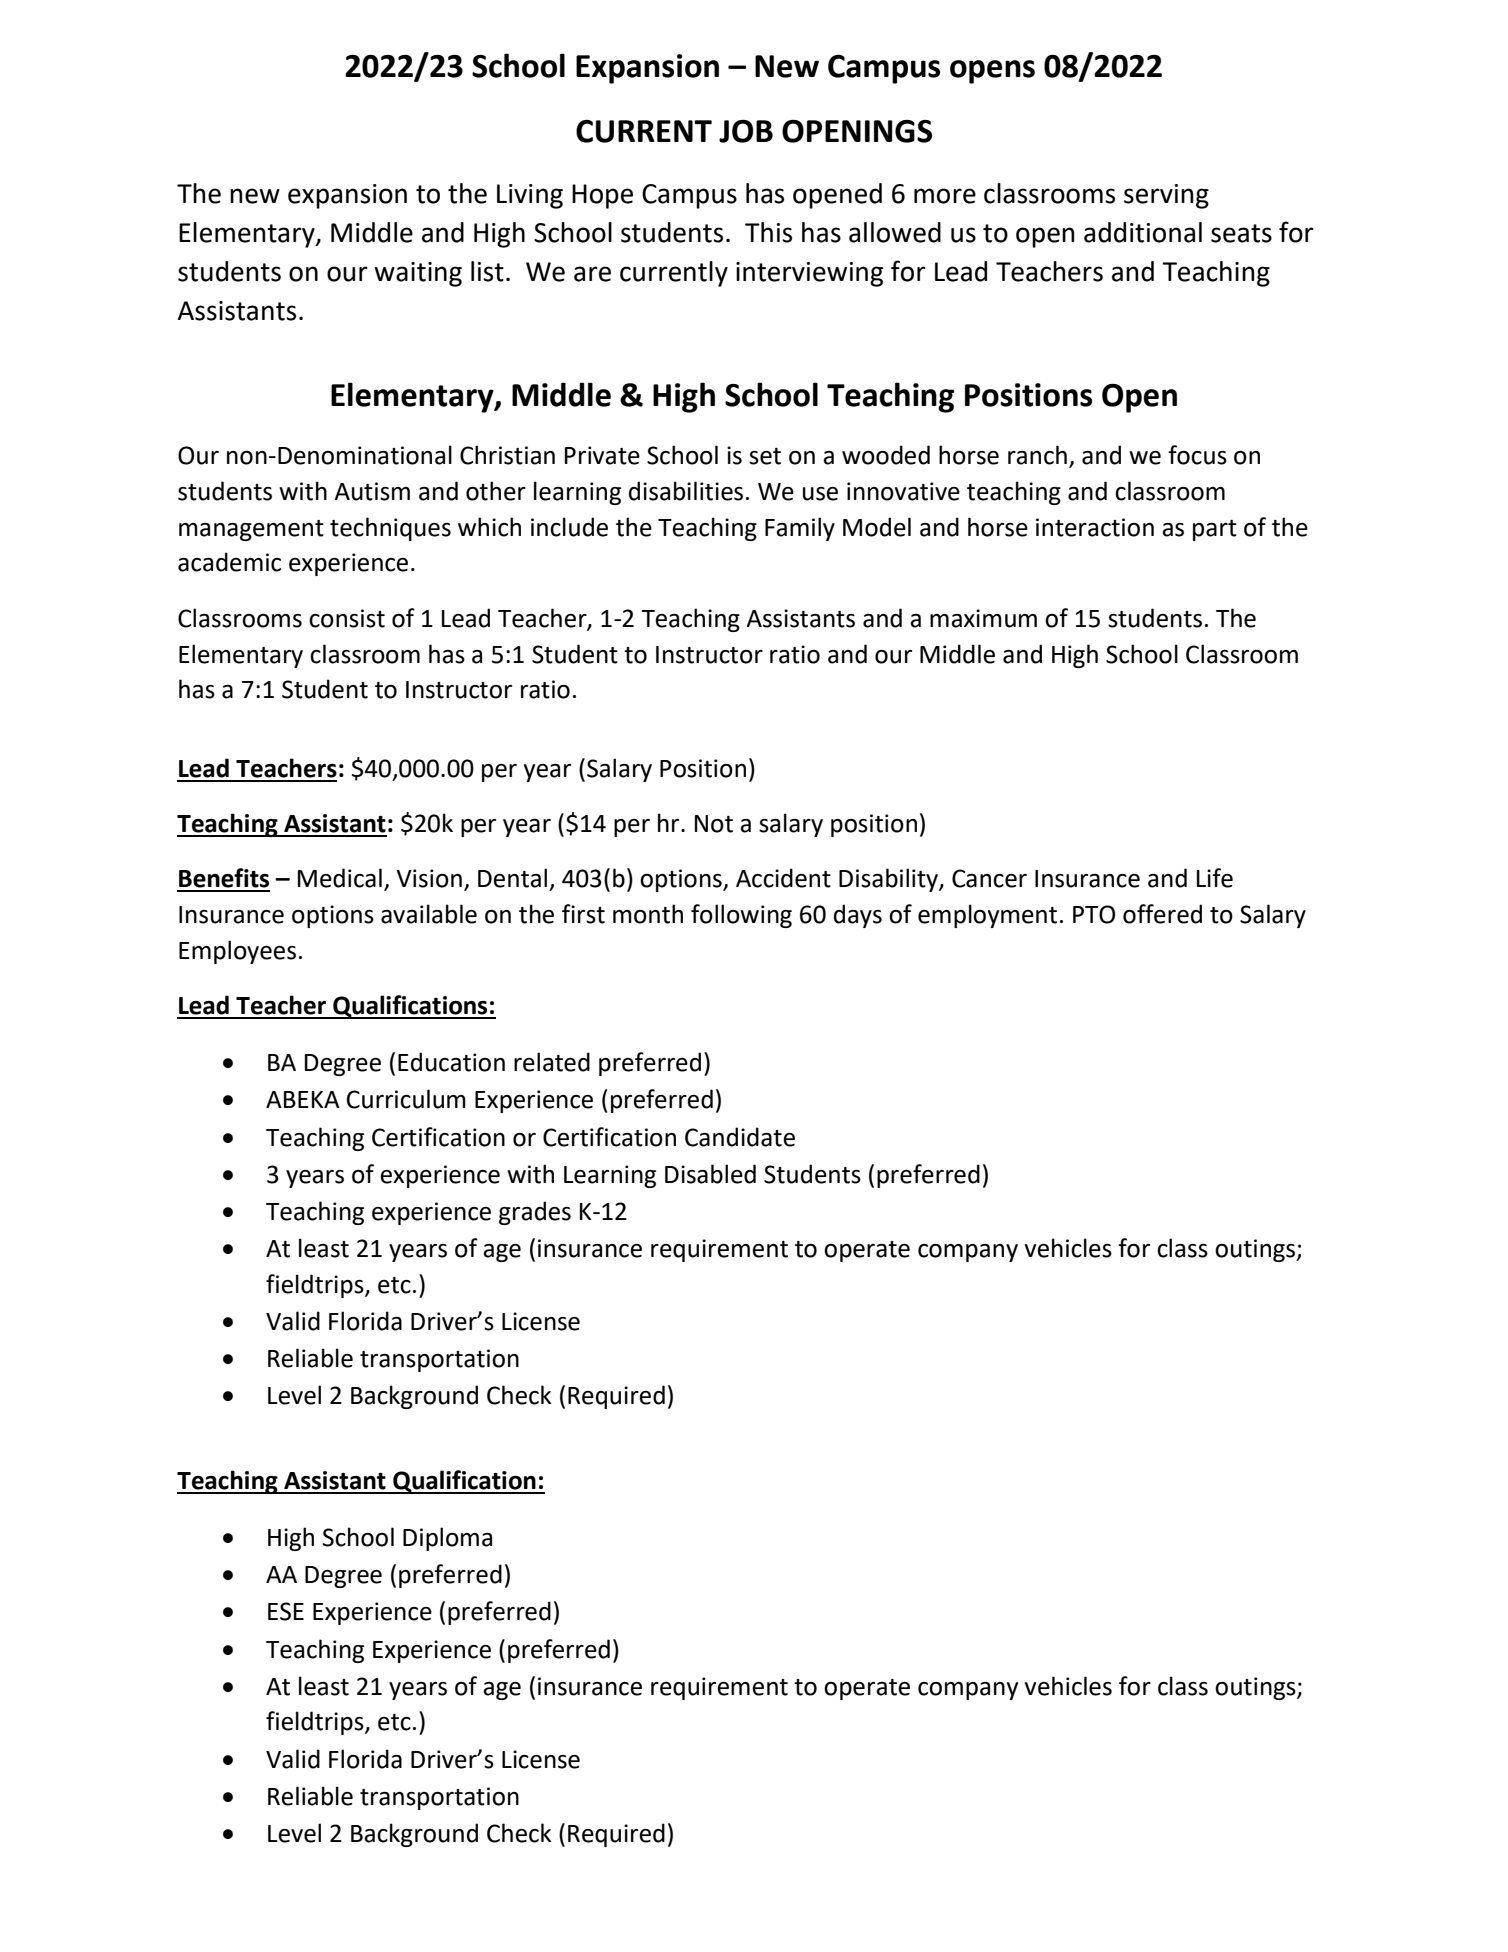  Describe the element at coordinates (286, 1611) in the screenshot. I see `ESE` at that location.
